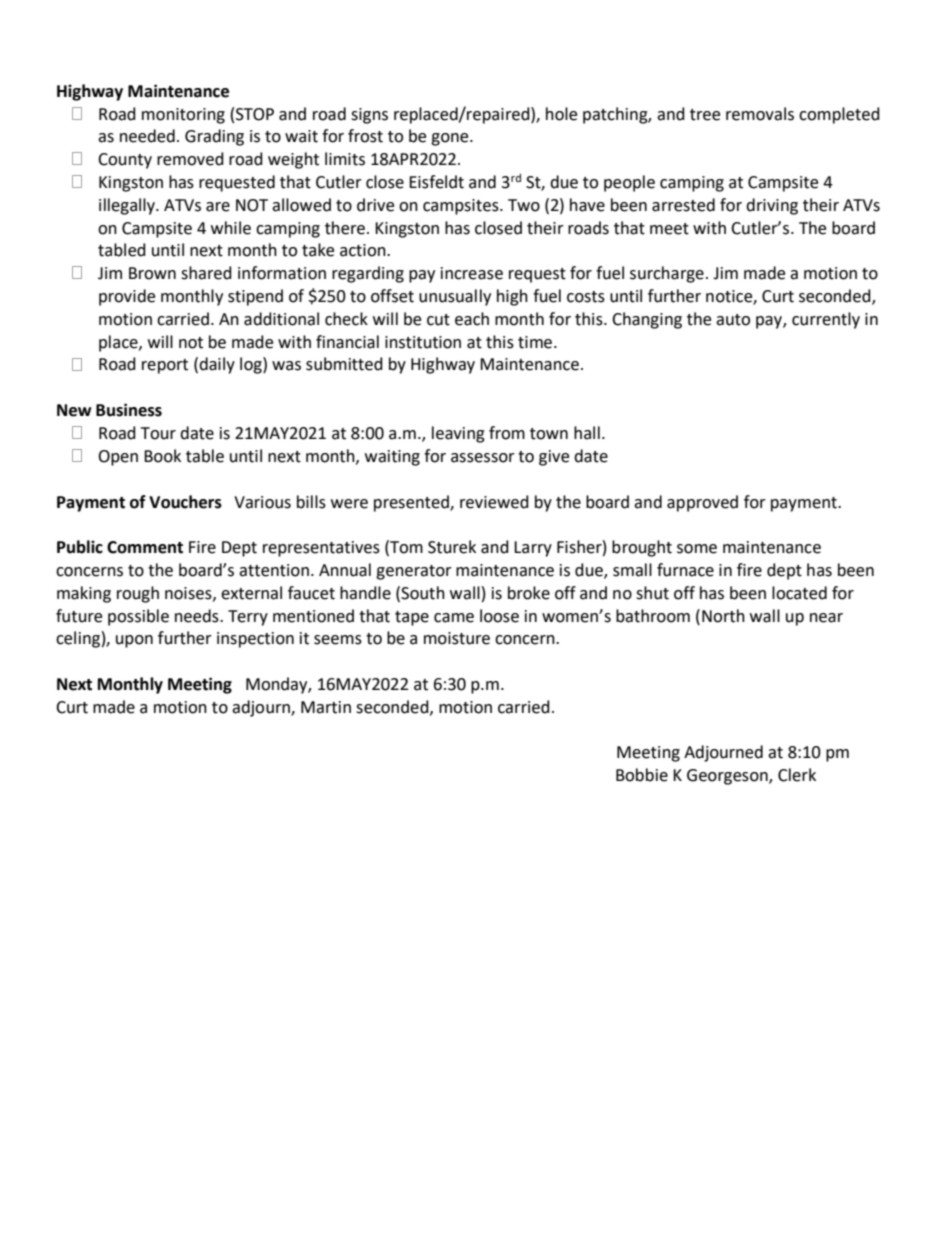  What do you see at coordinates (451, 139) in the screenshot?
I see `gone` at bounding box center [451, 139].
